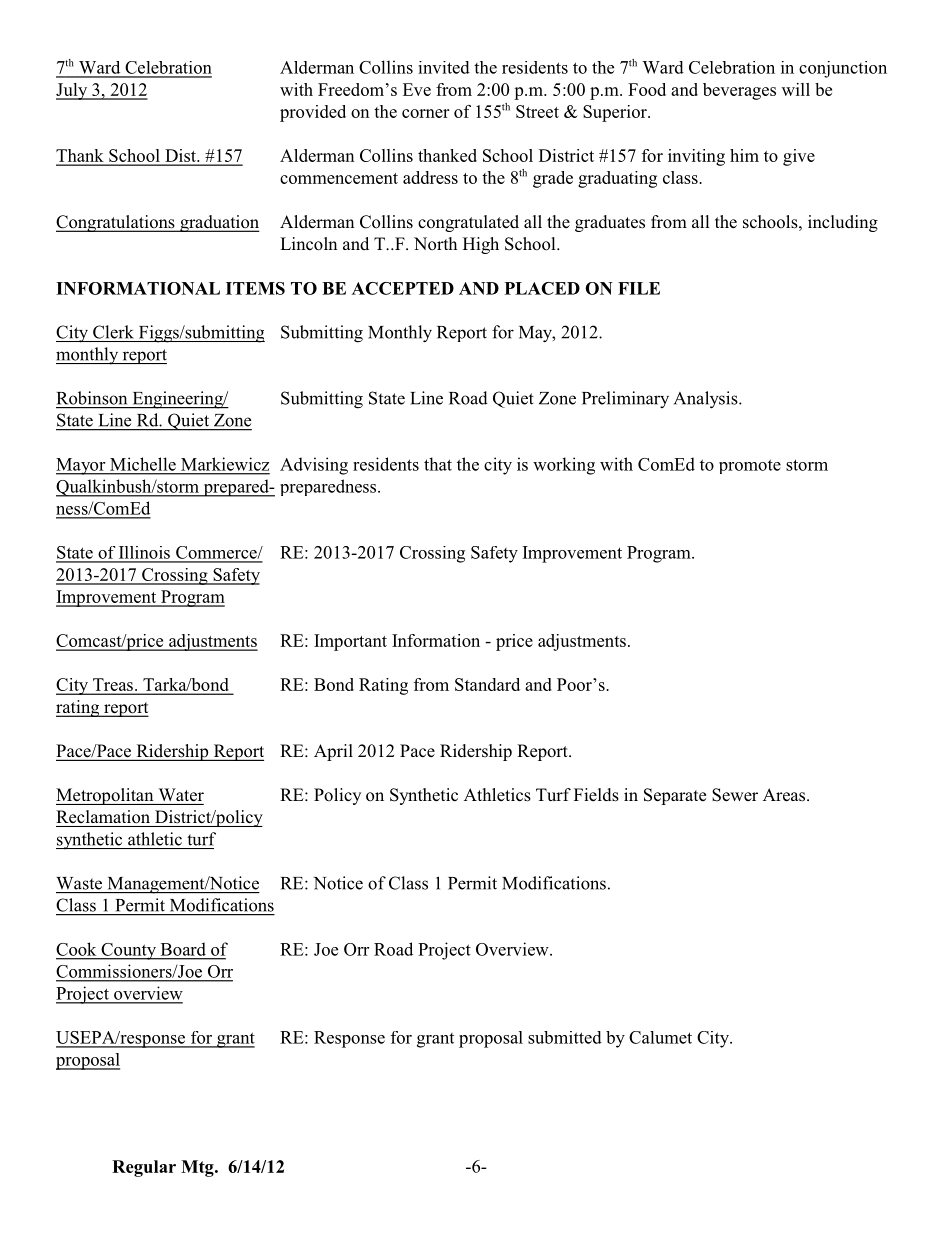 This screenshot has width=952, height=1233. Describe the element at coordinates (739, 91) in the screenshot. I see `beverages` at that location.
